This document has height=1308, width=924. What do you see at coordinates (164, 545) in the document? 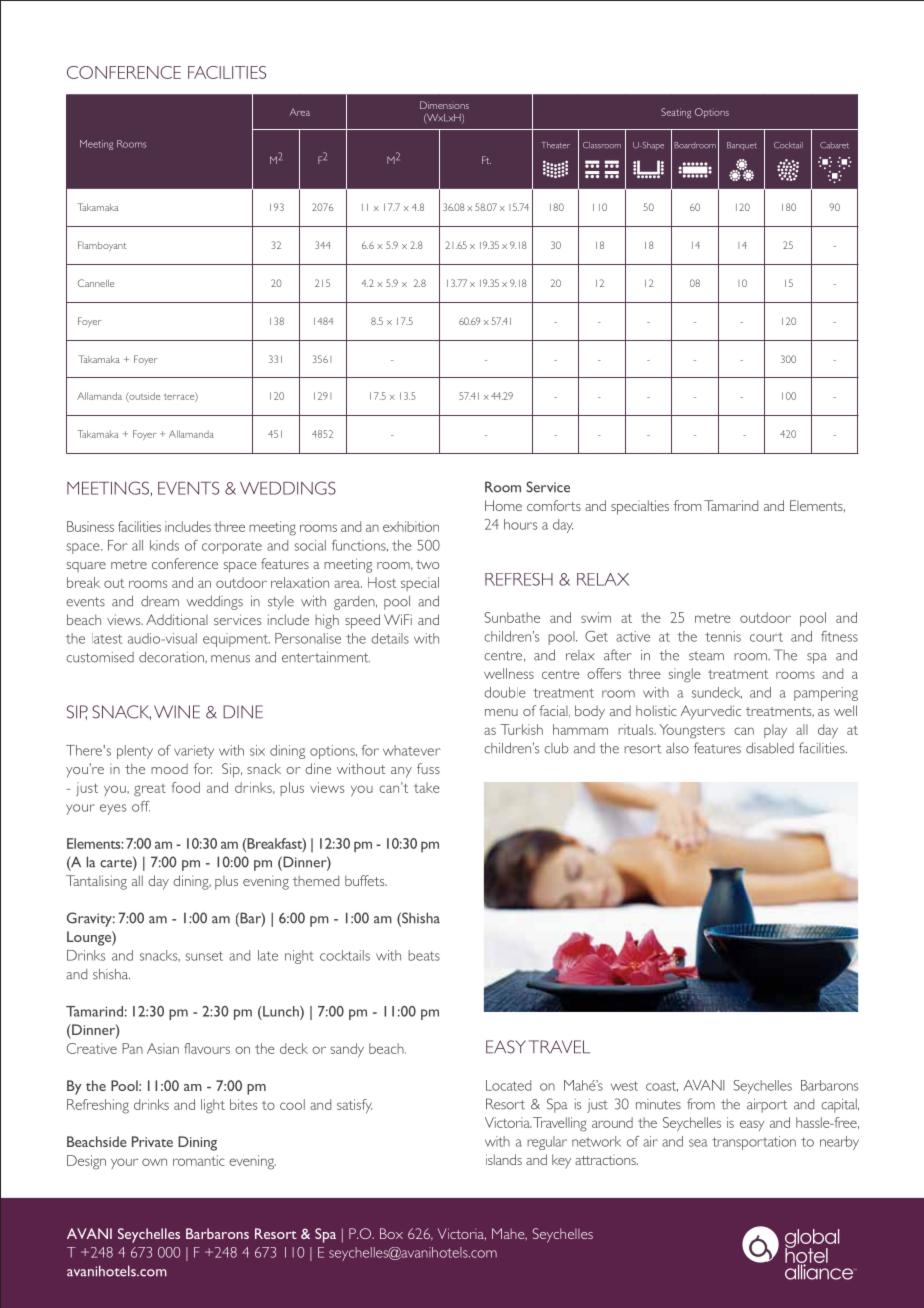
I see `kinds` at bounding box center [164, 545].
